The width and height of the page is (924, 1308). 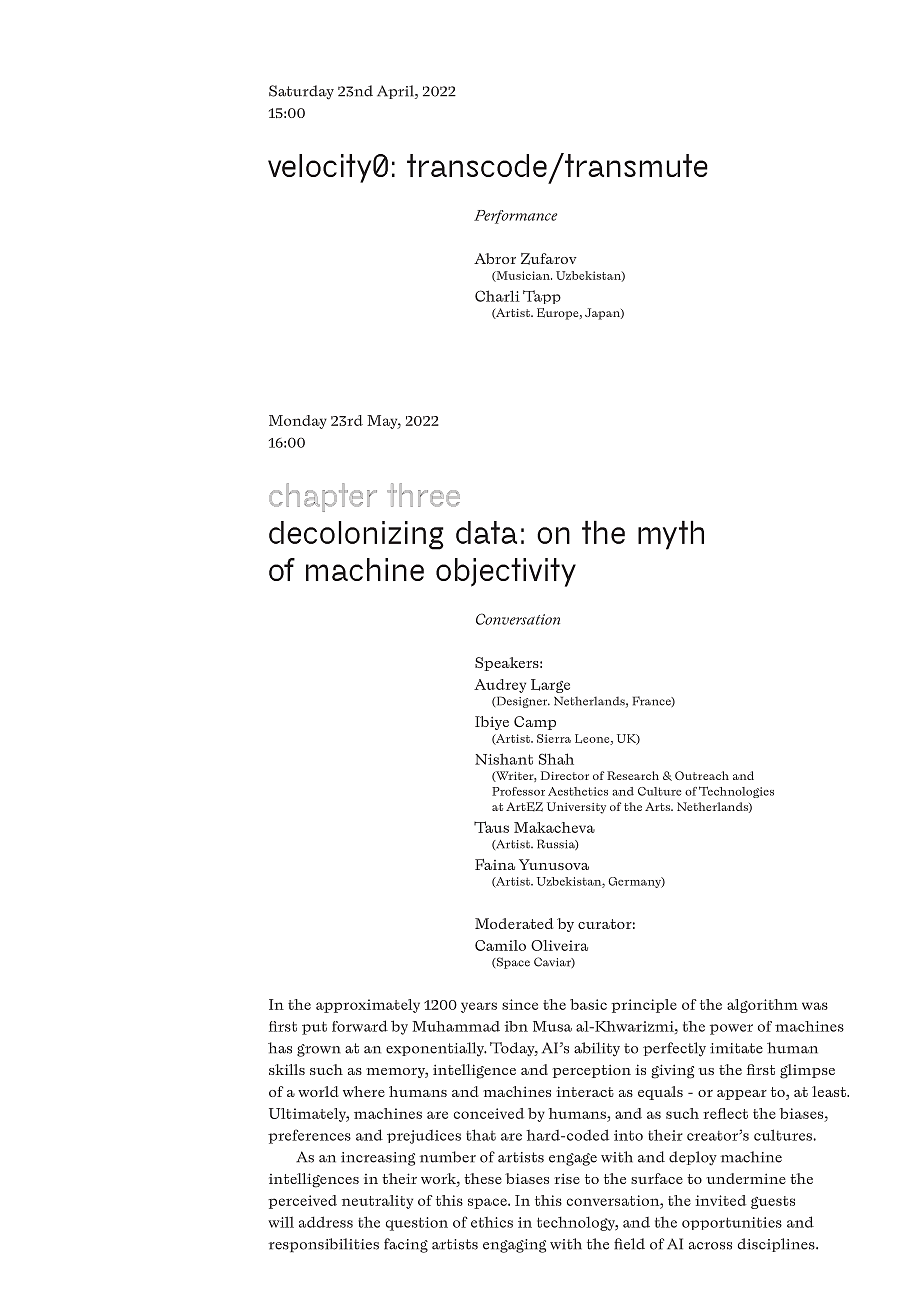 What do you see at coordinates (762, 1006) in the page?
I see `algorithm` at bounding box center [762, 1006].
